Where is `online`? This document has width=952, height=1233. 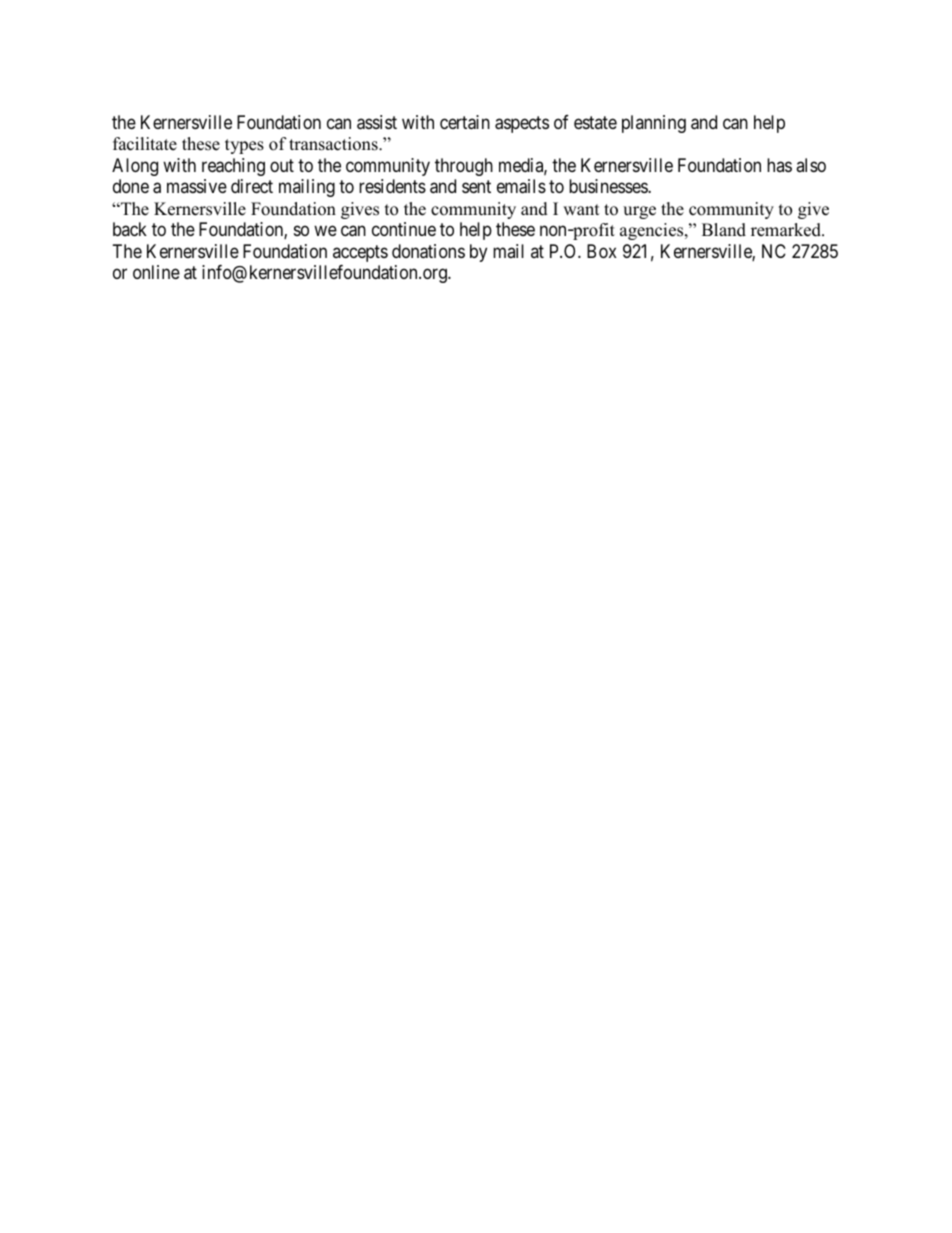 online is located at coordinates (156, 272).
